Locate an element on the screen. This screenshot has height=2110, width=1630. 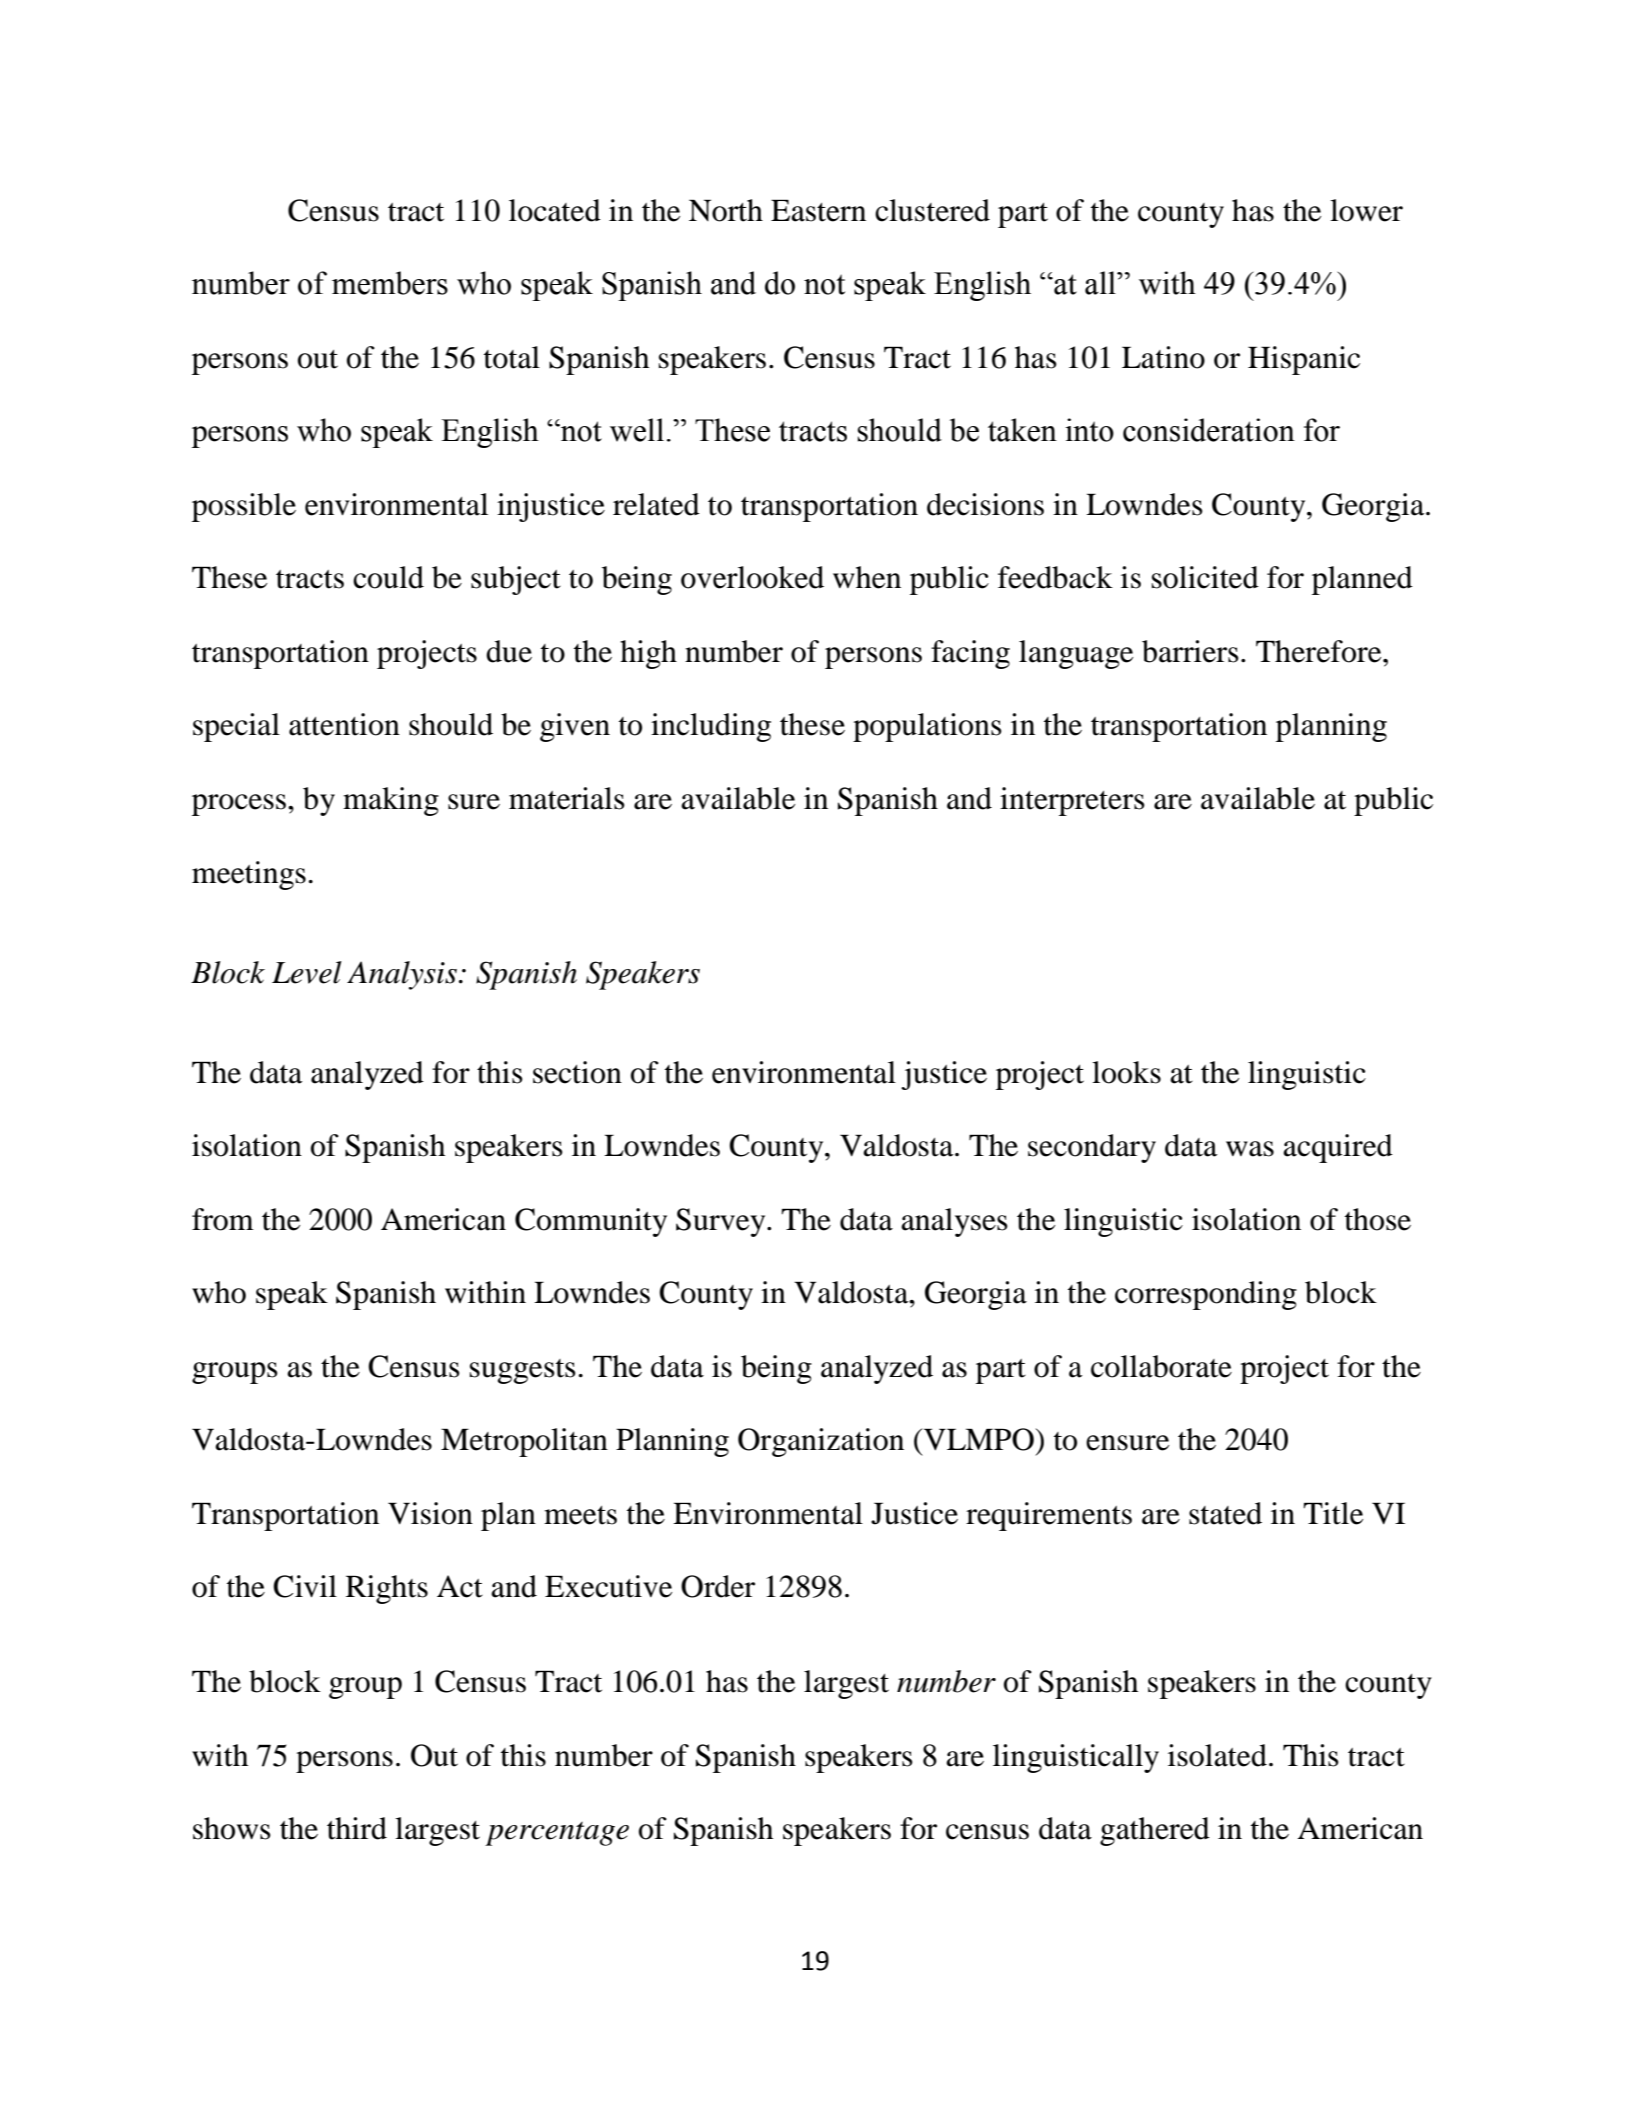
third is located at coordinates (357, 1828).
